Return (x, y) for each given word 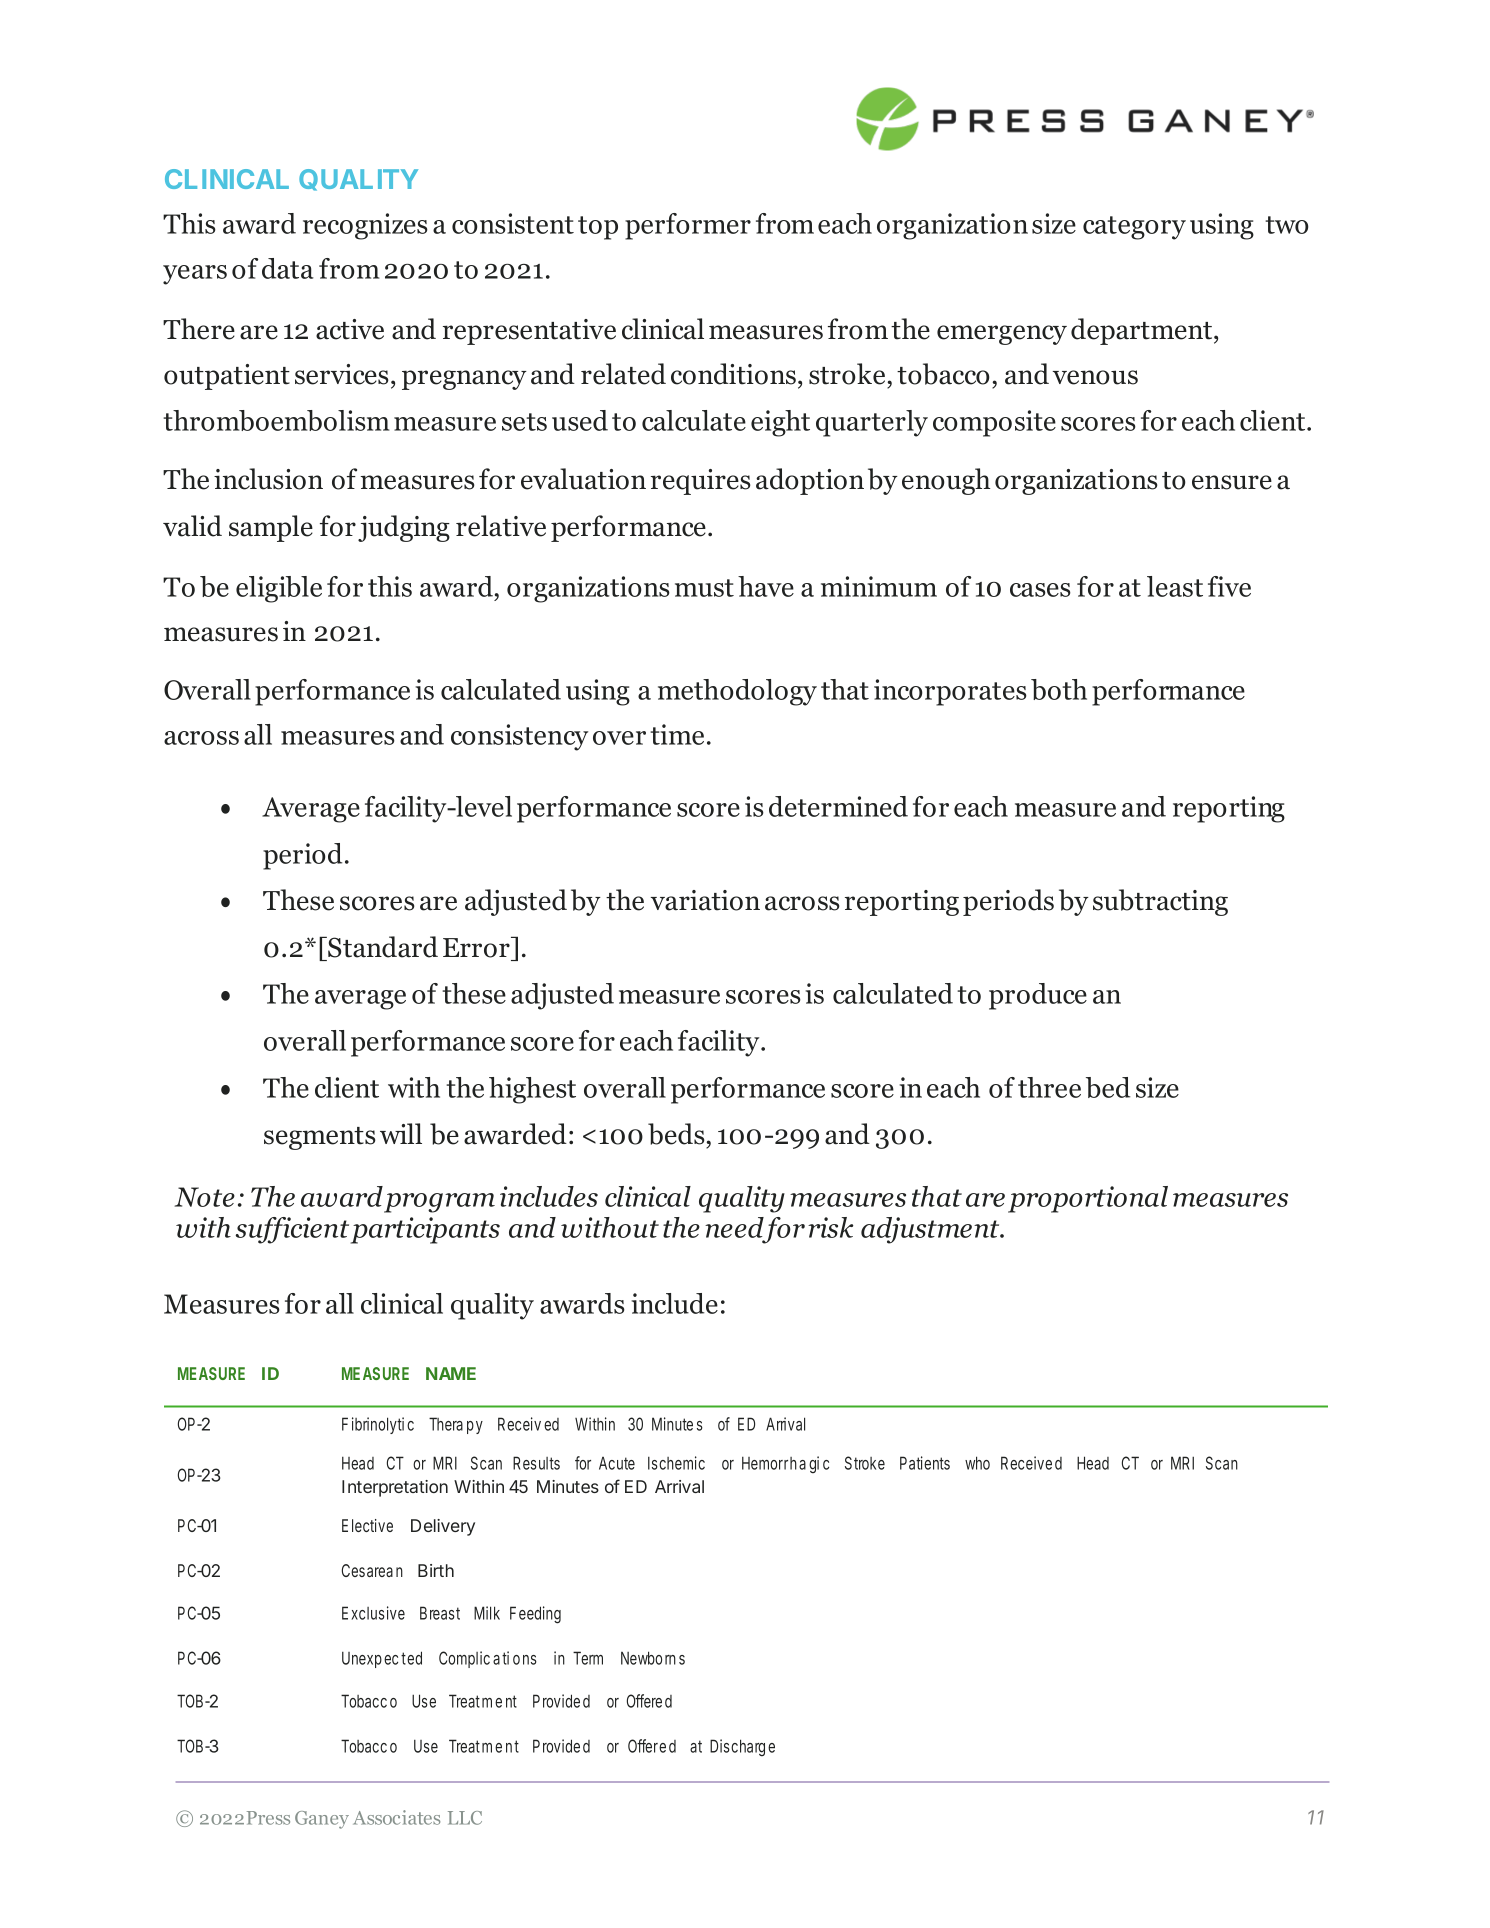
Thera (446, 1424)
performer (688, 226)
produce (1038, 996)
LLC (465, 1818)
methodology (737, 692)
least (1175, 586)
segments (320, 1138)
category (1134, 228)
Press (268, 1818)
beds (676, 1134)
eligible (279, 589)
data (288, 268)
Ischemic (676, 1463)
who (977, 1463)
